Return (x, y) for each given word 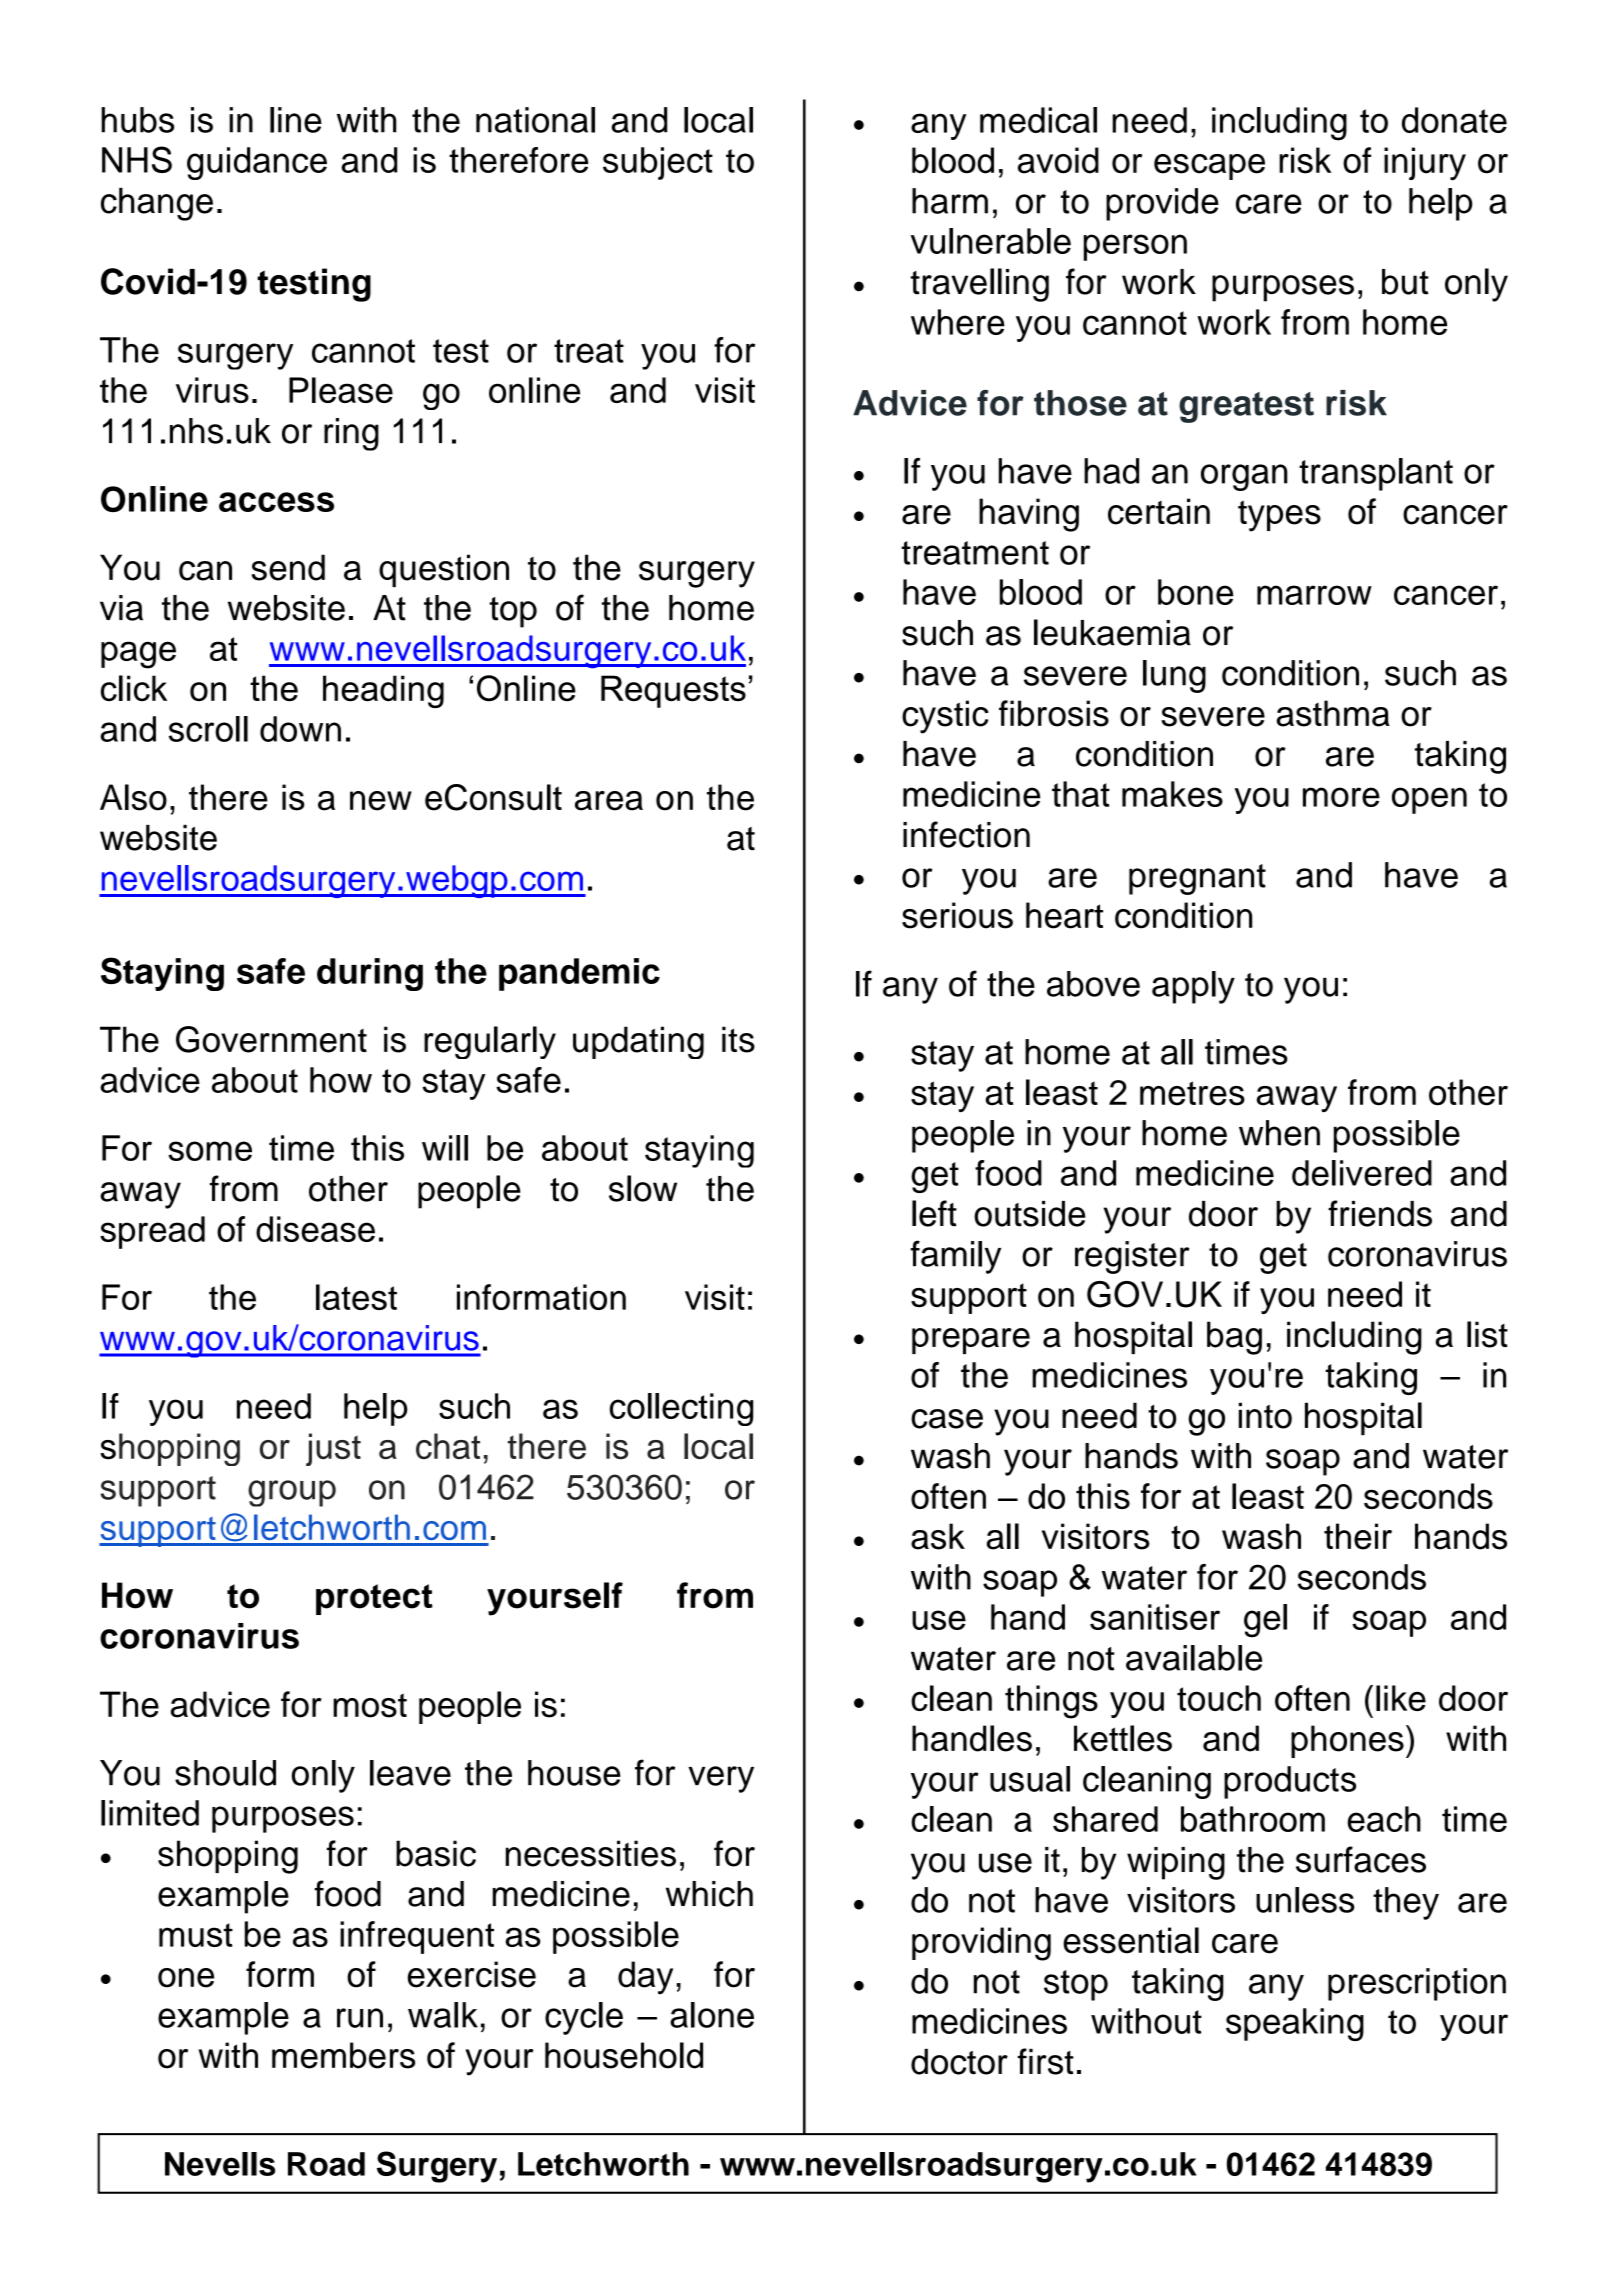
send (288, 567)
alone (712, 2015)
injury (1425, 164)
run (360, 2018)
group (292, 1493)
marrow (1314, 595)
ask (938, 1536)
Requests (673, 691)
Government (271, 1039)
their (1358, 1536)
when (1279, 1133)
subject (658, 163)
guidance (257, 163)
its (738, 1039)
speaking (1295, 2024)
